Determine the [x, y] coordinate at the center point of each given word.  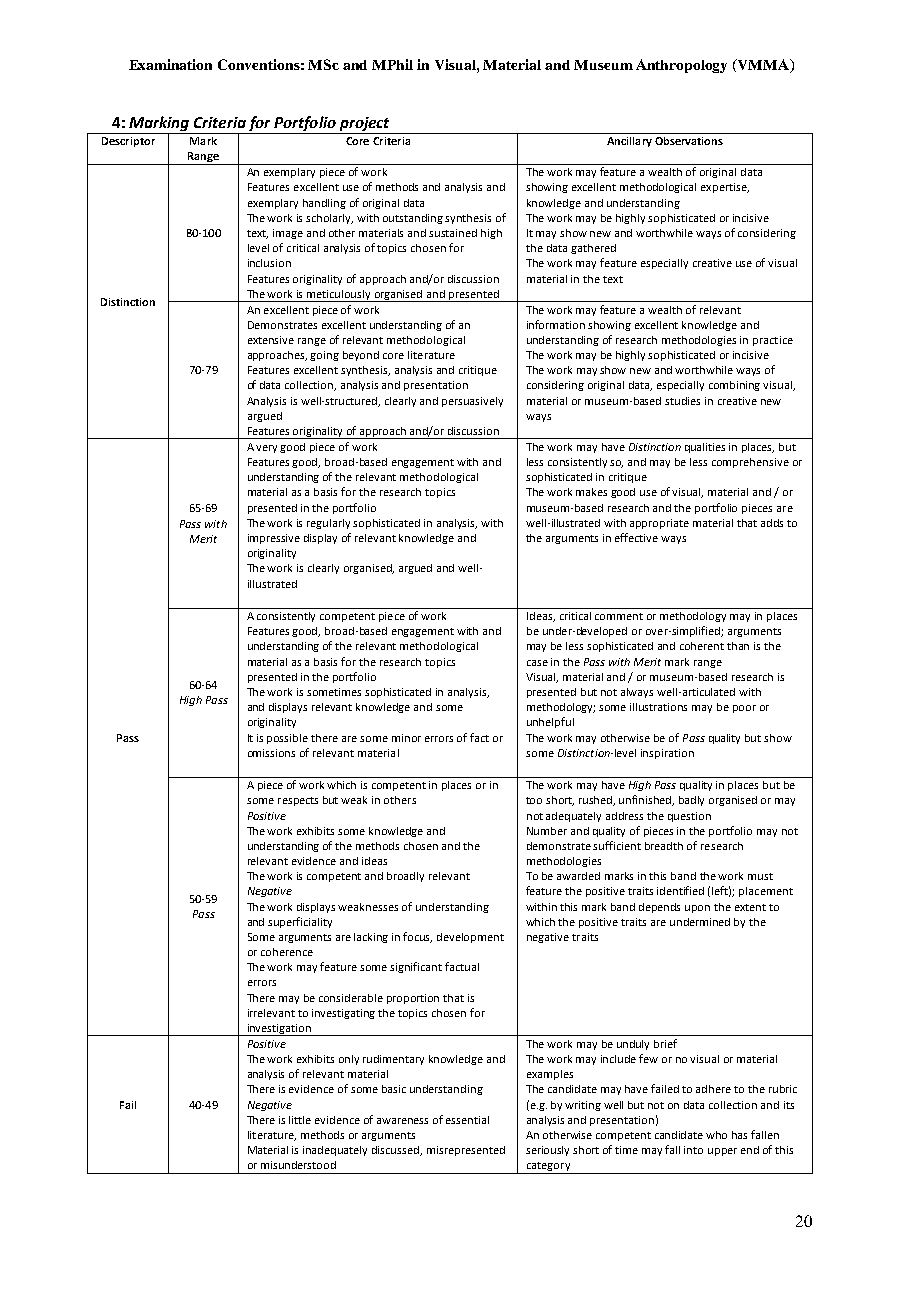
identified [680, 890]
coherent [702, 646]
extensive [271, 340]
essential [467, 1120]
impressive [274, 539]
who [716, 1135]
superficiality [300, 922]
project [364, 125]
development [470, 938]
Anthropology [681, 66]
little [300, 1120]
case [537, 663]
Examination [170, 64]
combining [734, 386]
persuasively [472, 402]
